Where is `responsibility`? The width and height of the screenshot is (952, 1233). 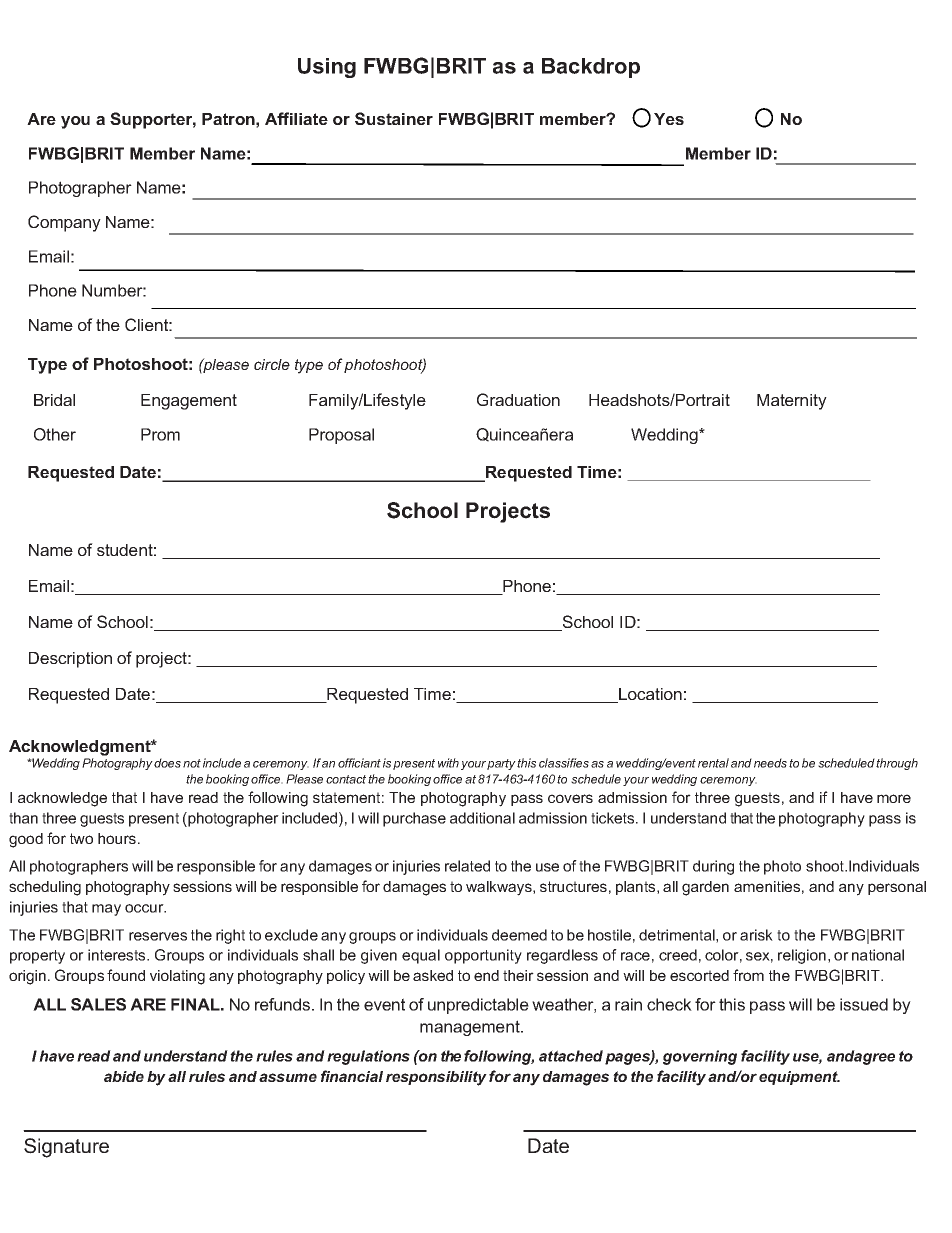
responsibility is located at coordinates (436, 1078).
